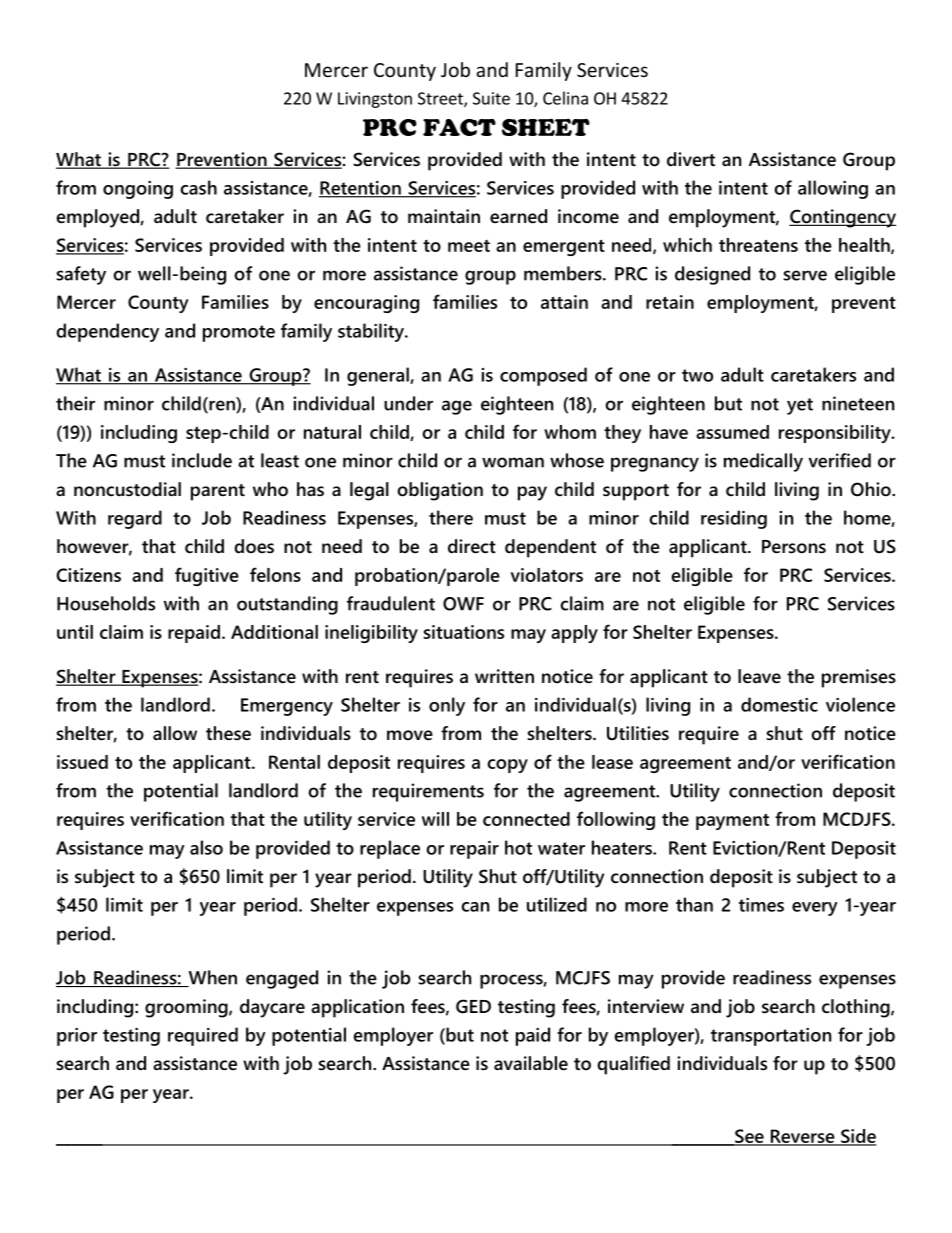 This image has width=952, height=1233. What do you see at coordinates (543, 376) in the image?
I see `composed` at bounding box center [543, 376].
